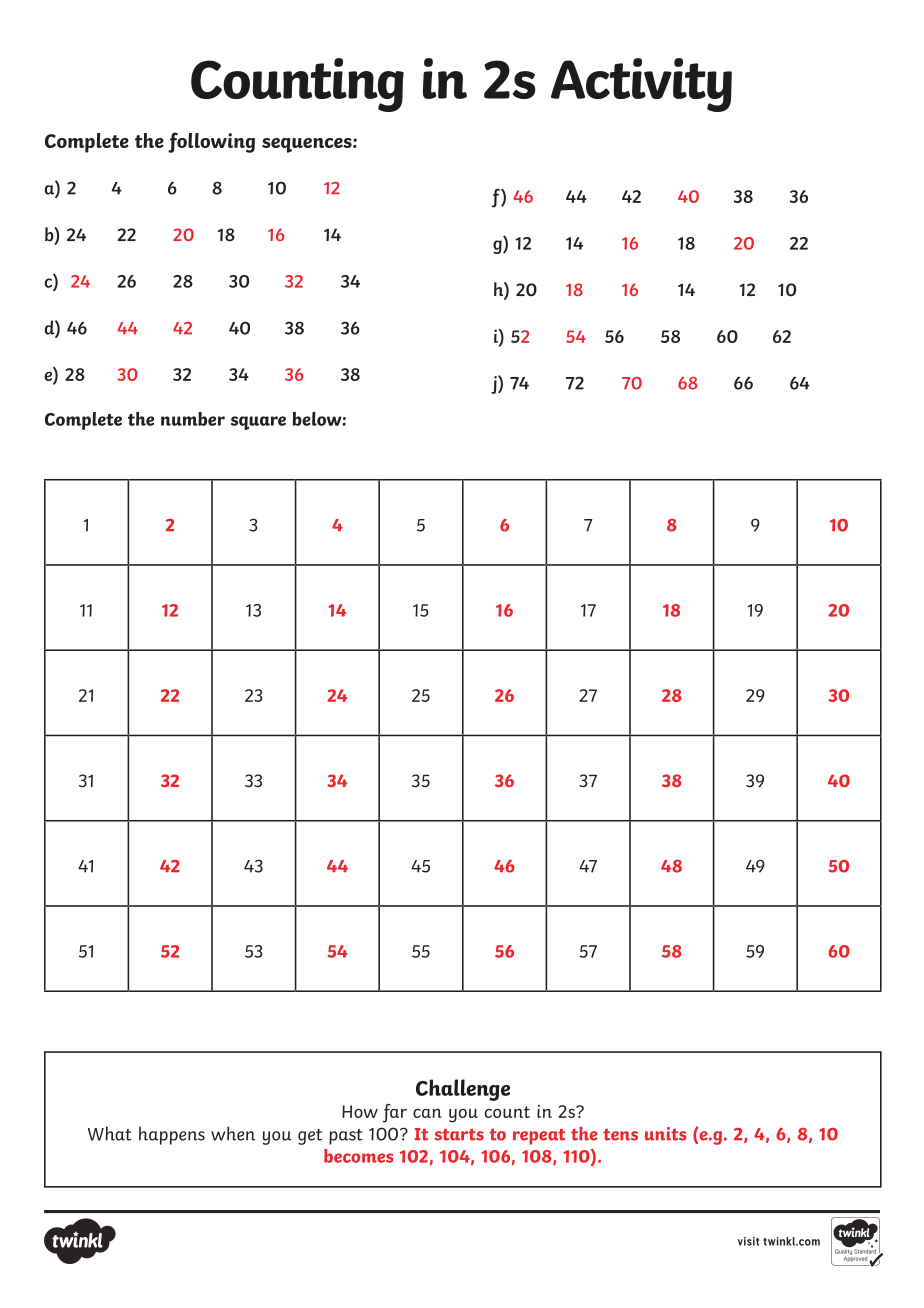  Describe the element at coordinates (193, 419) in the screenshot. I see `number` at that location.
